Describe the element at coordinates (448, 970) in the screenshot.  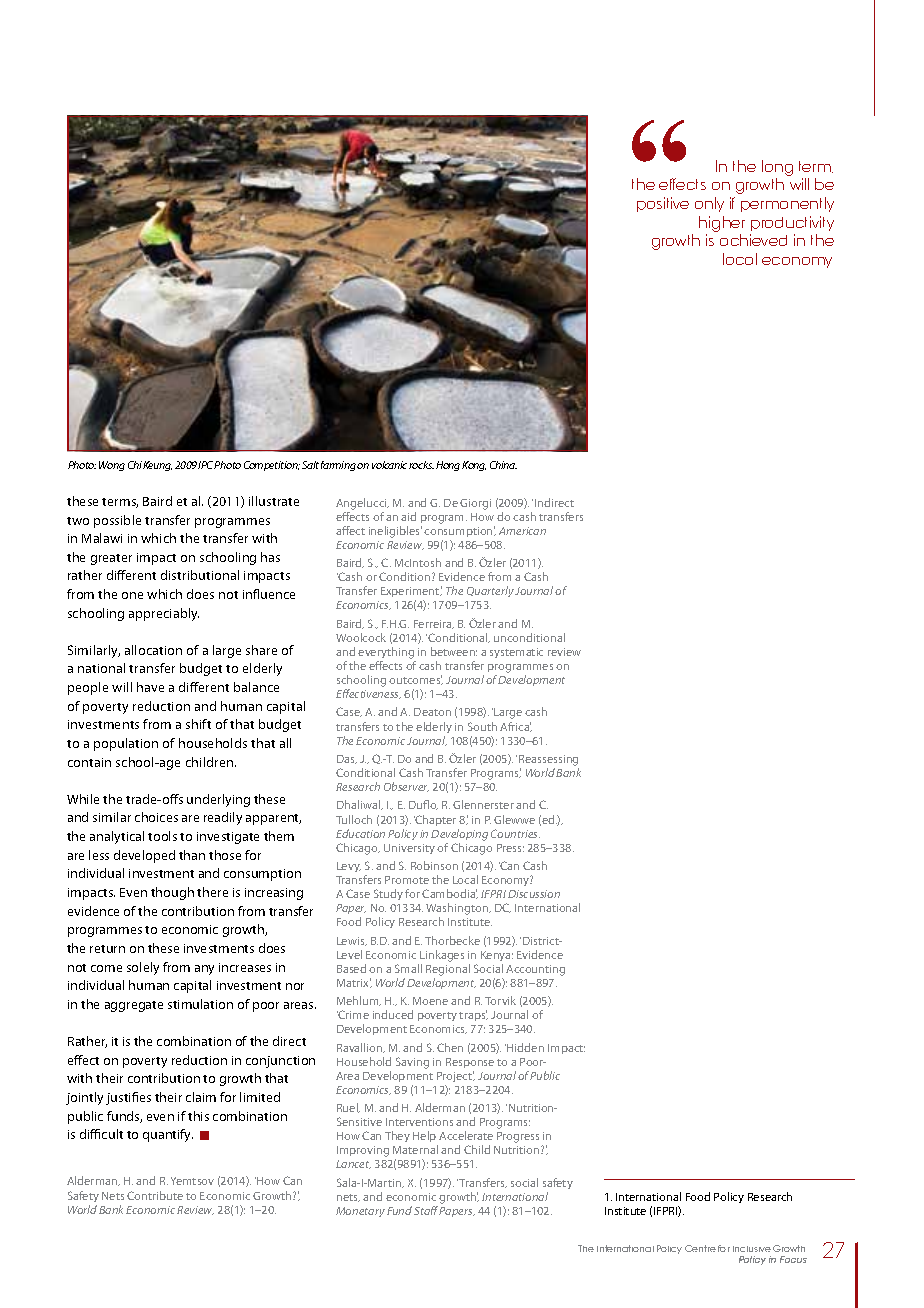
I see `Regional` at that location.
